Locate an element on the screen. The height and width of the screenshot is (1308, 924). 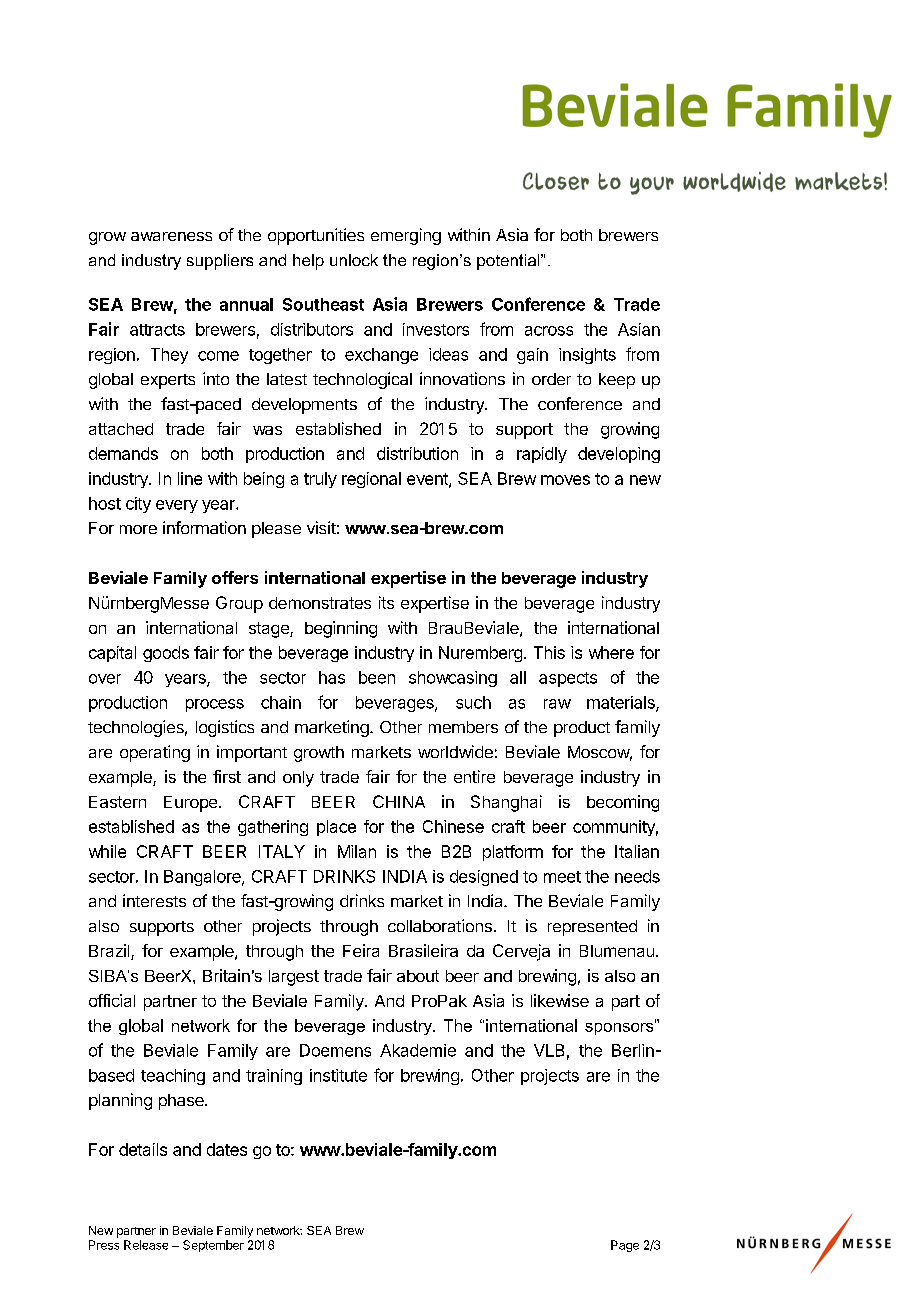
institute is located at coordinates (338, 1075).
